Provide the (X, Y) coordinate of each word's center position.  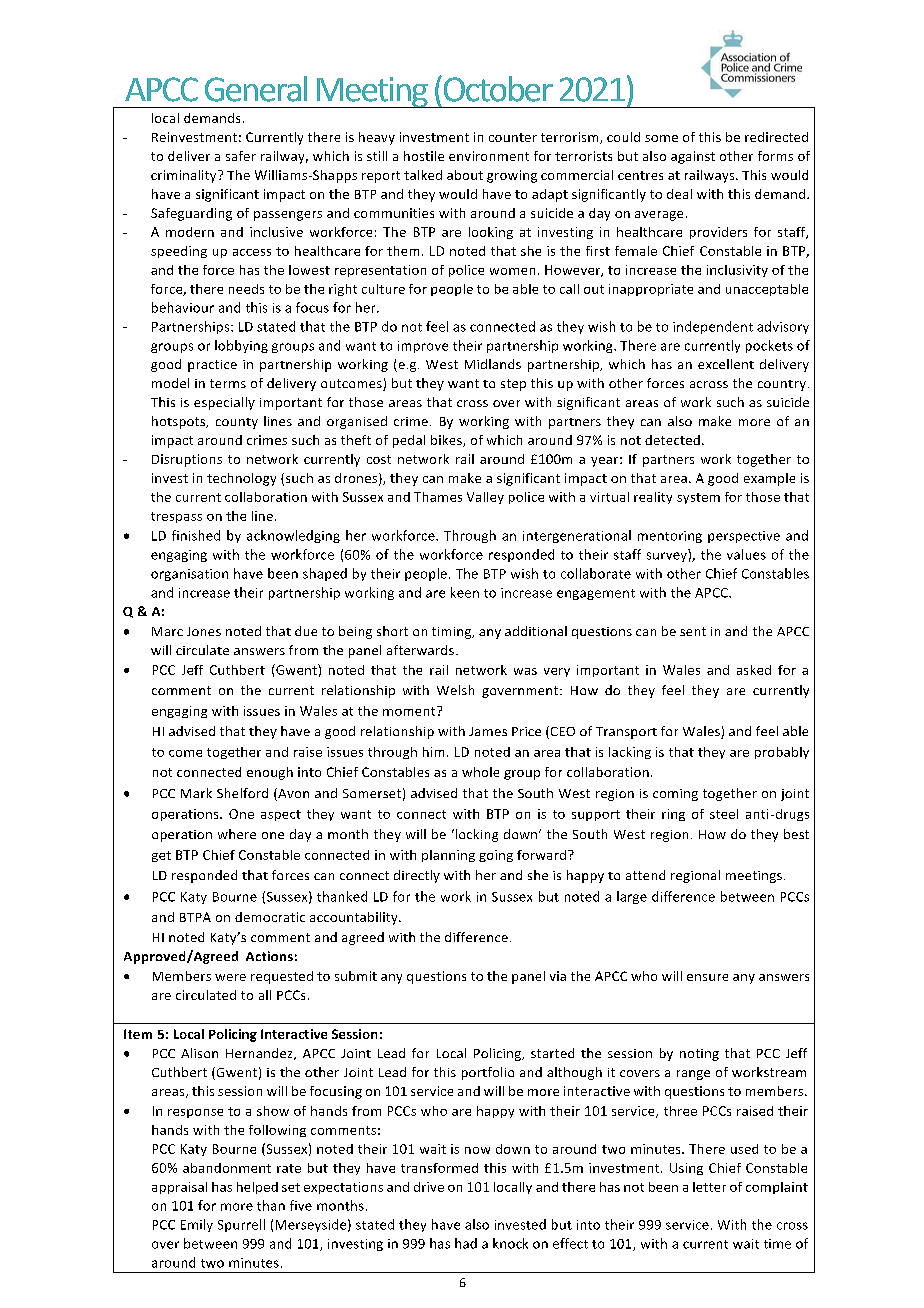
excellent (726, 364)
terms (228, 383)
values (746, 554)
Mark (196, 793)
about (465, 175)
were (230, 977)
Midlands (493, 364)
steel (724, 814)
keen (465, 592)
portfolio (488, 1073)
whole (480, 772)
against (693, 157)
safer (241, 156)
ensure (707, 977)
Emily (197, 1225)
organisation (189, 575)
